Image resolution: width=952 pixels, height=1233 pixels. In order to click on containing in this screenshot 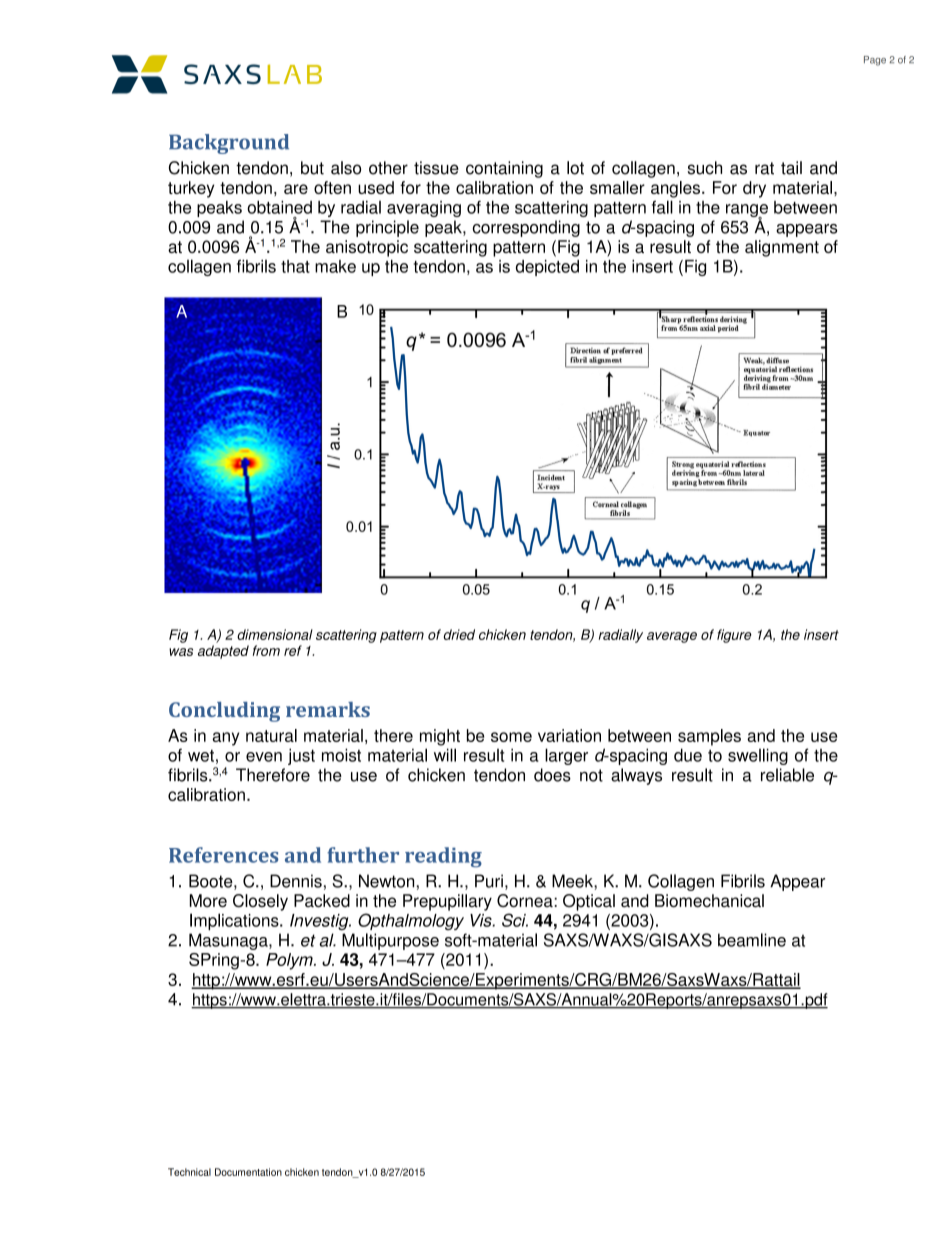, I will do `click(504, 169)`.
